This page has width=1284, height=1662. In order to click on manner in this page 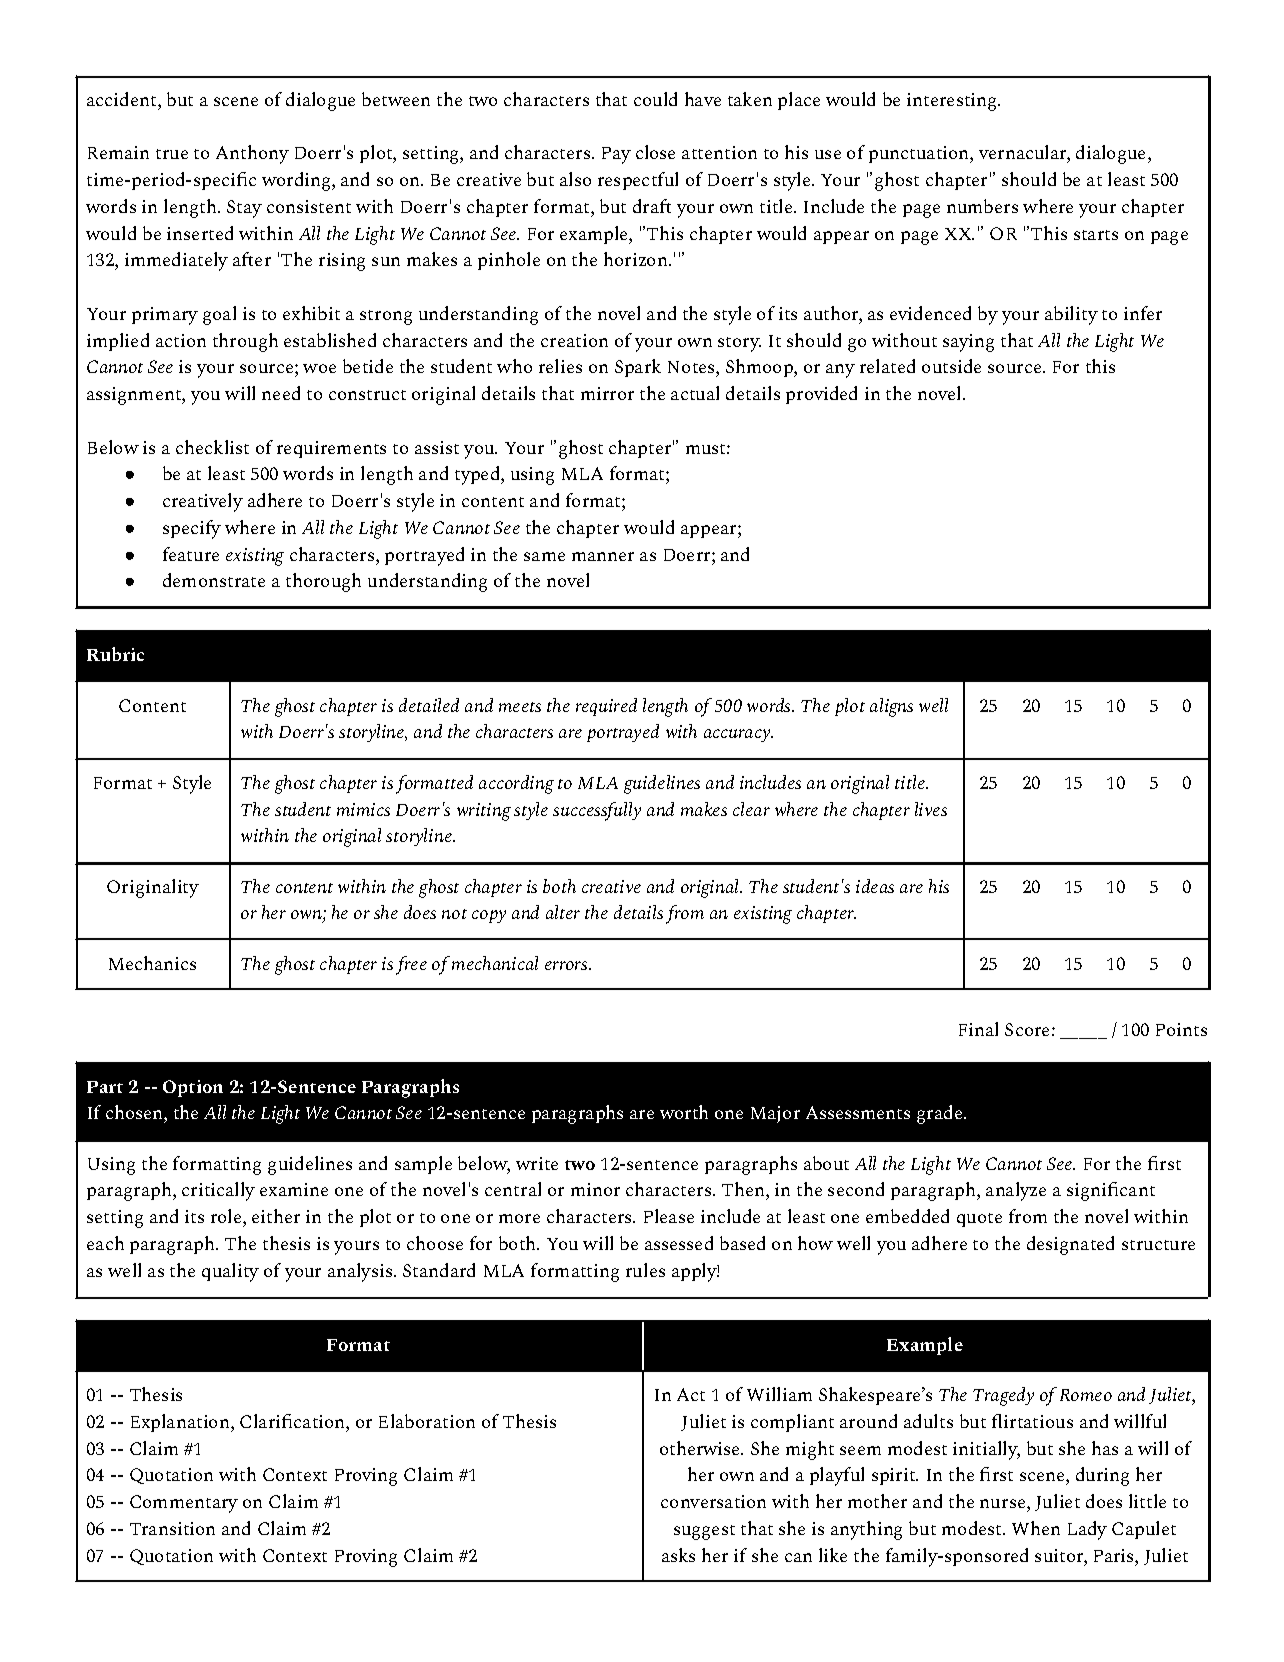, I will do `click(603, 556)`.
